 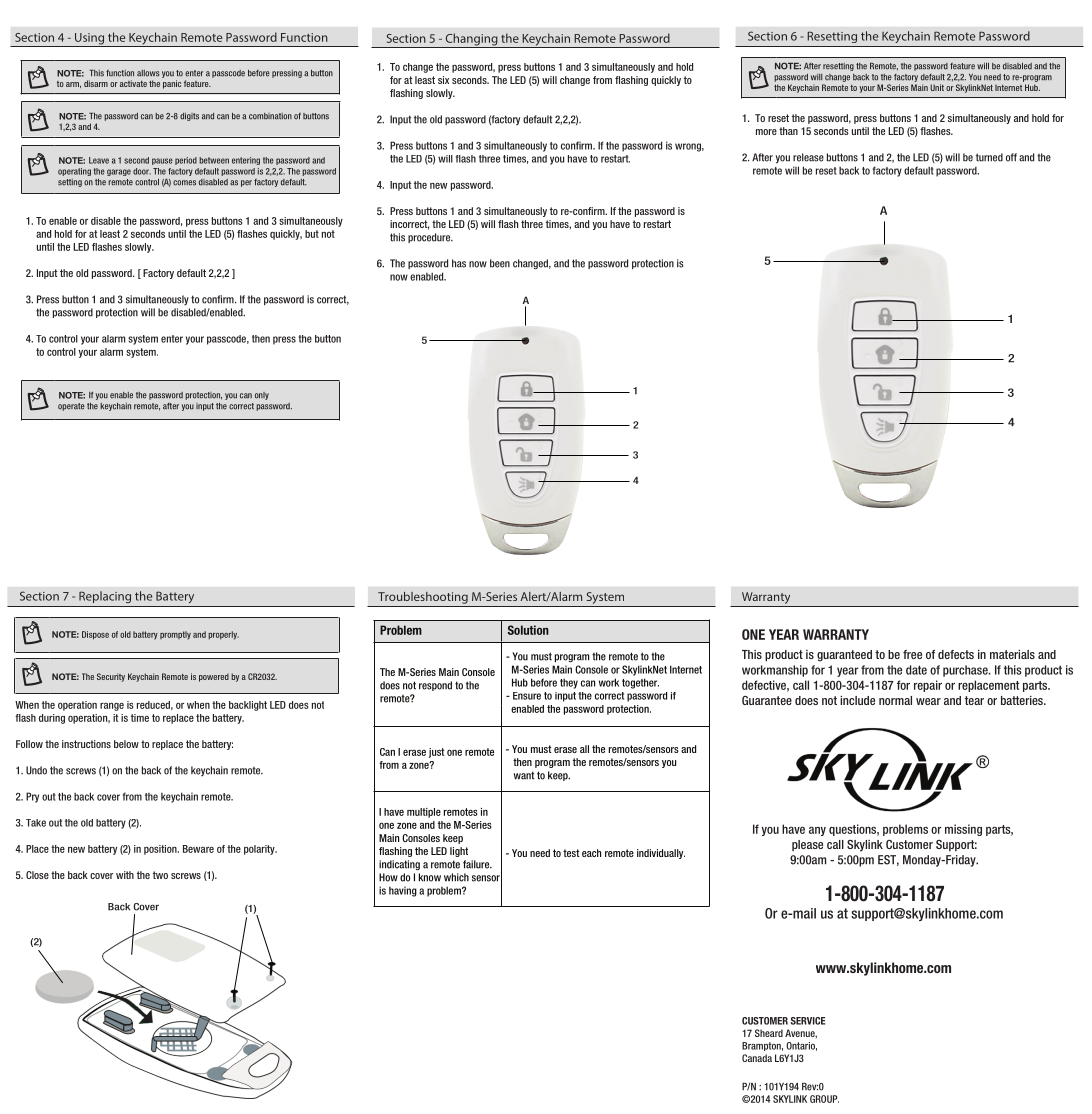 What do you see at coordinates (963, 830) in the page?
I see `missing` at bounding box center [963, 830].
